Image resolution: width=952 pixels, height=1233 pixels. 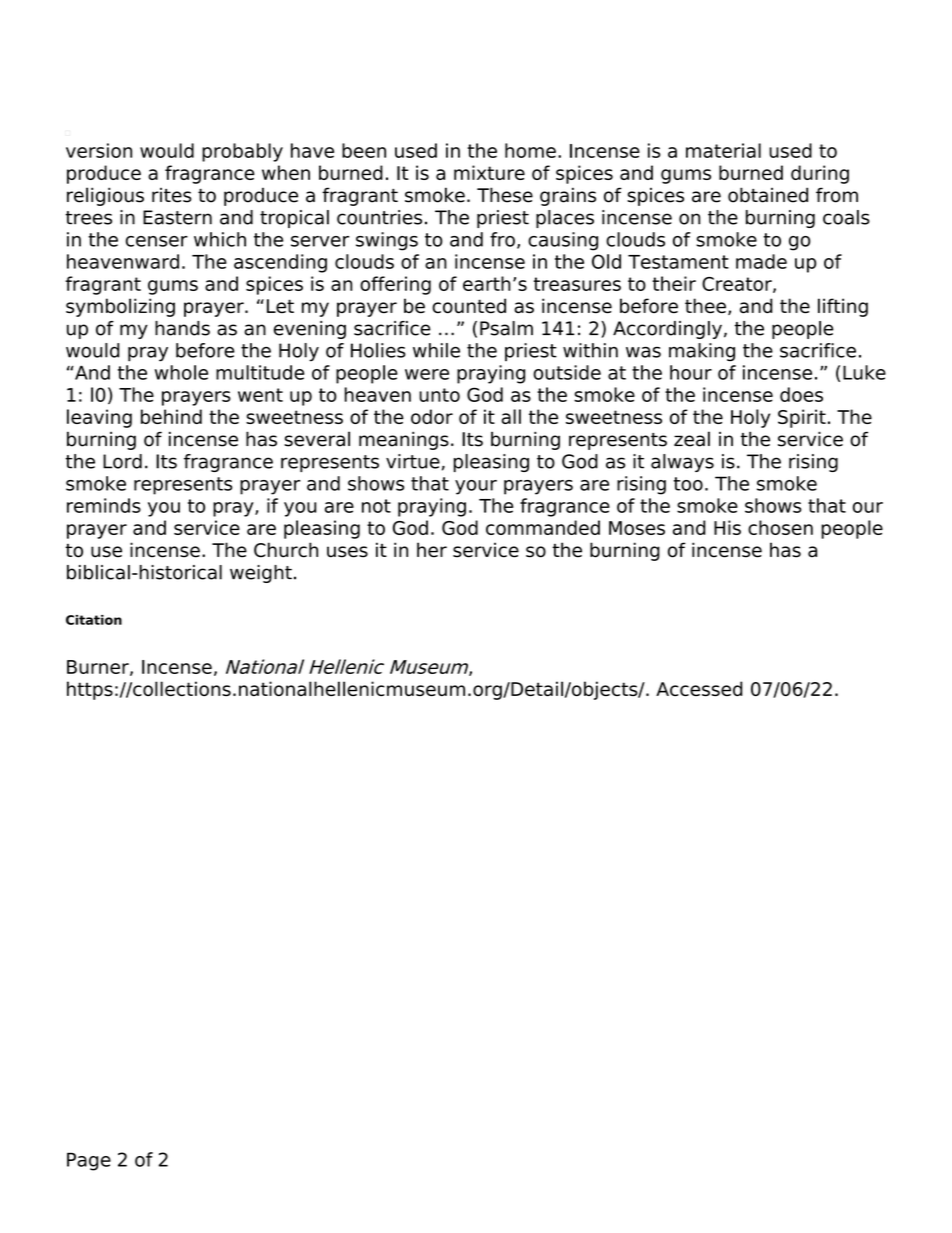 What do you see at coordinates (432, 550) in the page?
I see `her` at bounding box center [432, 550].
